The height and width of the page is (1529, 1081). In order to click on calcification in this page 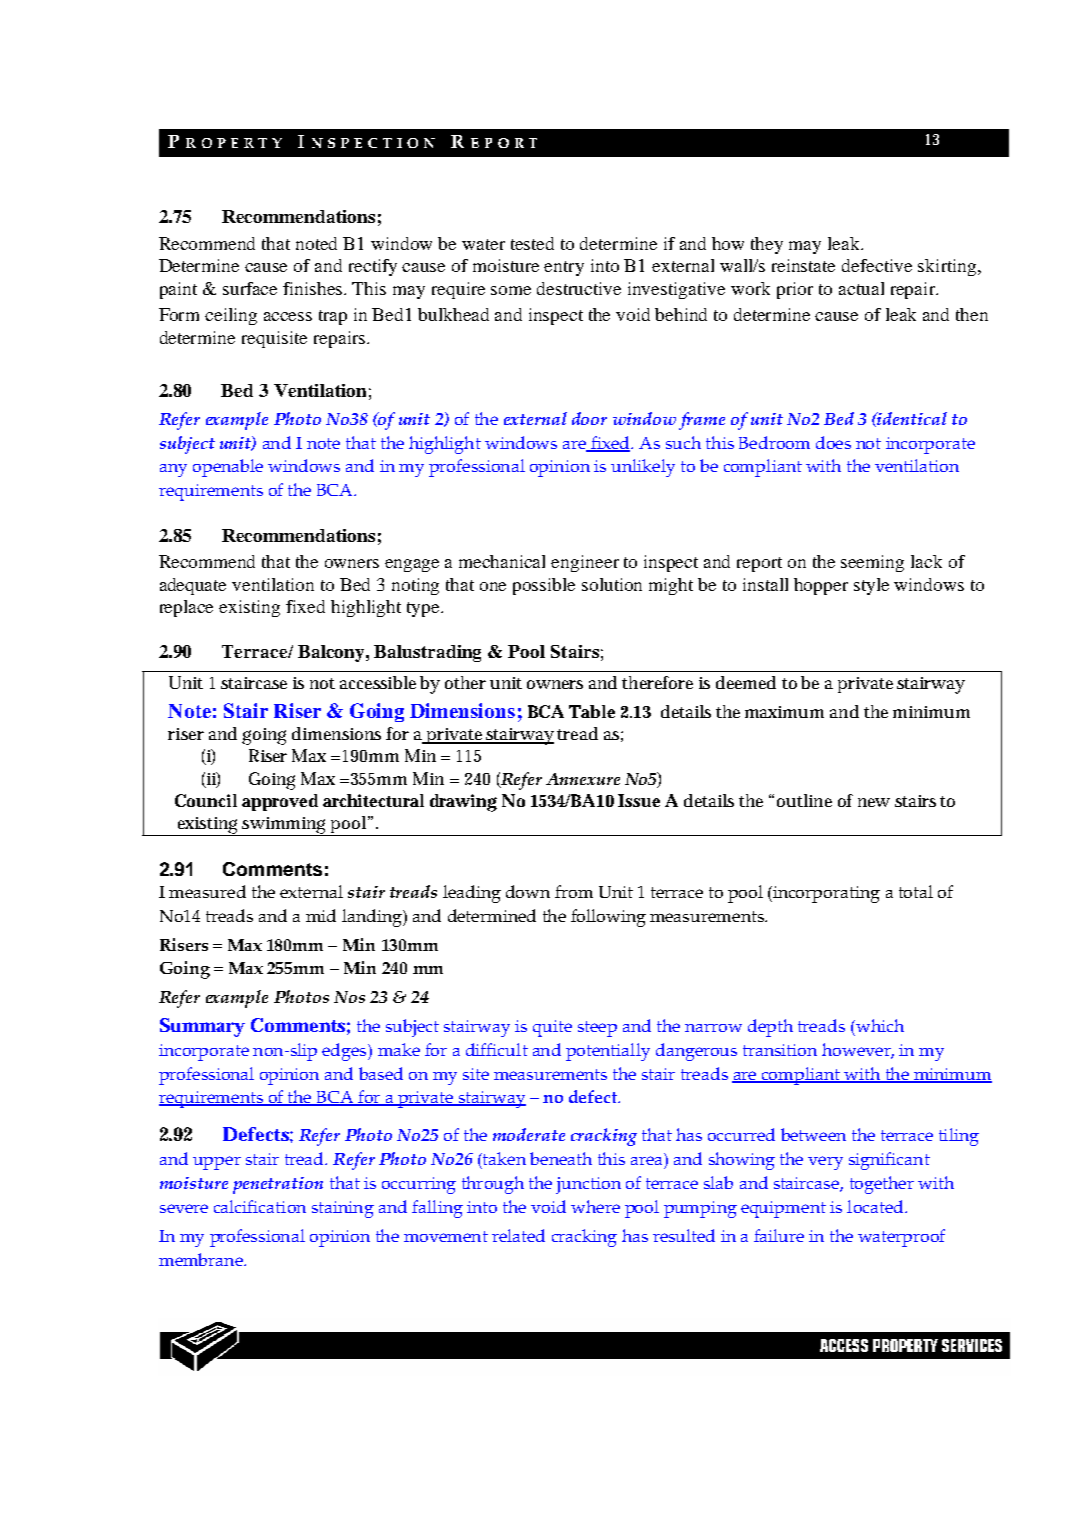, I will do `click(260, 1206)`.
